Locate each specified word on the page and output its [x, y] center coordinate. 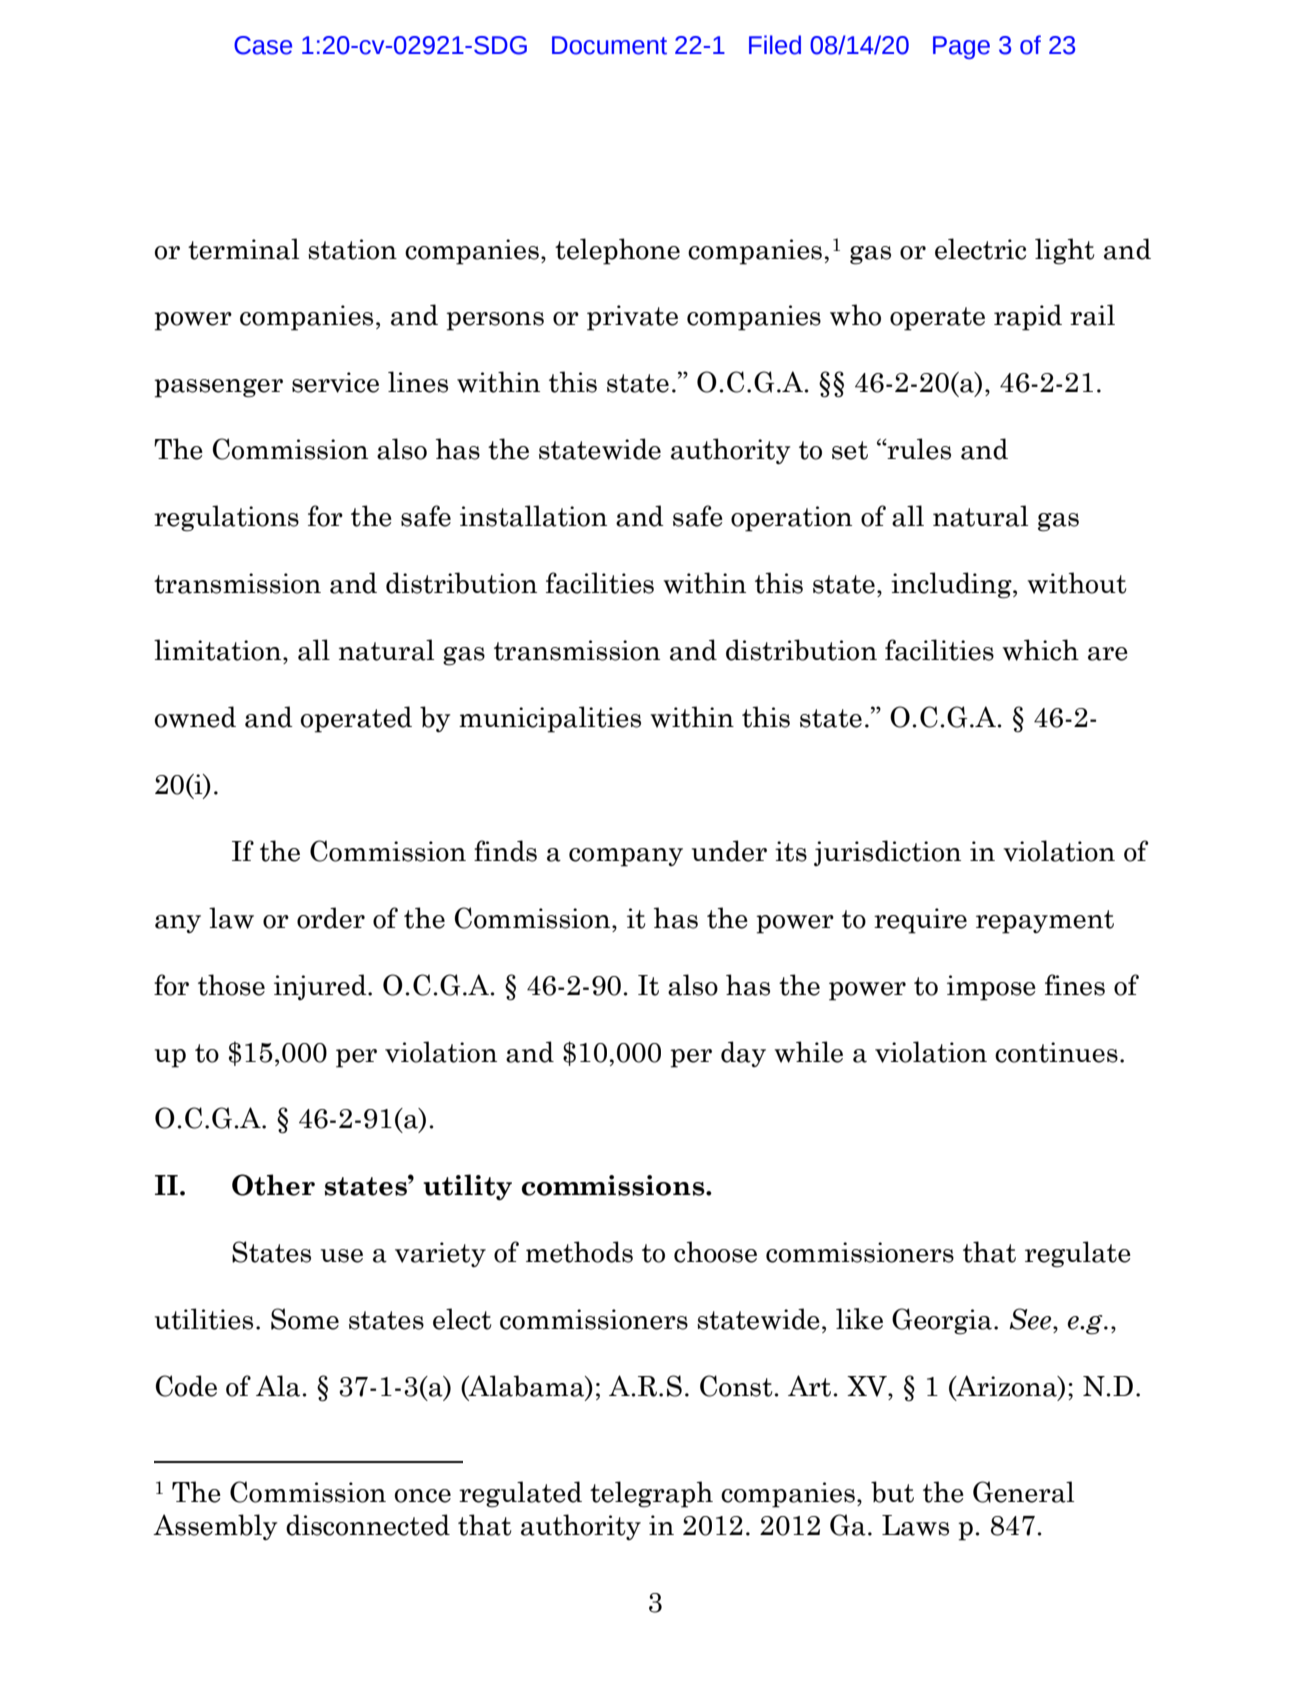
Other [273, 1185]
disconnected [368, 1525]
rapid [1028, 317]
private [632, 318]
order [331, 918]
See [1031, 1319]
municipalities [550, 719]
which [1040, 650]
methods [579, 1252]
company [626, 857]
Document [609, 45]
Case [263, 45]
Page [961, 47]
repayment [1045, 922]
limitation [219, 650]
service [335, 382]
